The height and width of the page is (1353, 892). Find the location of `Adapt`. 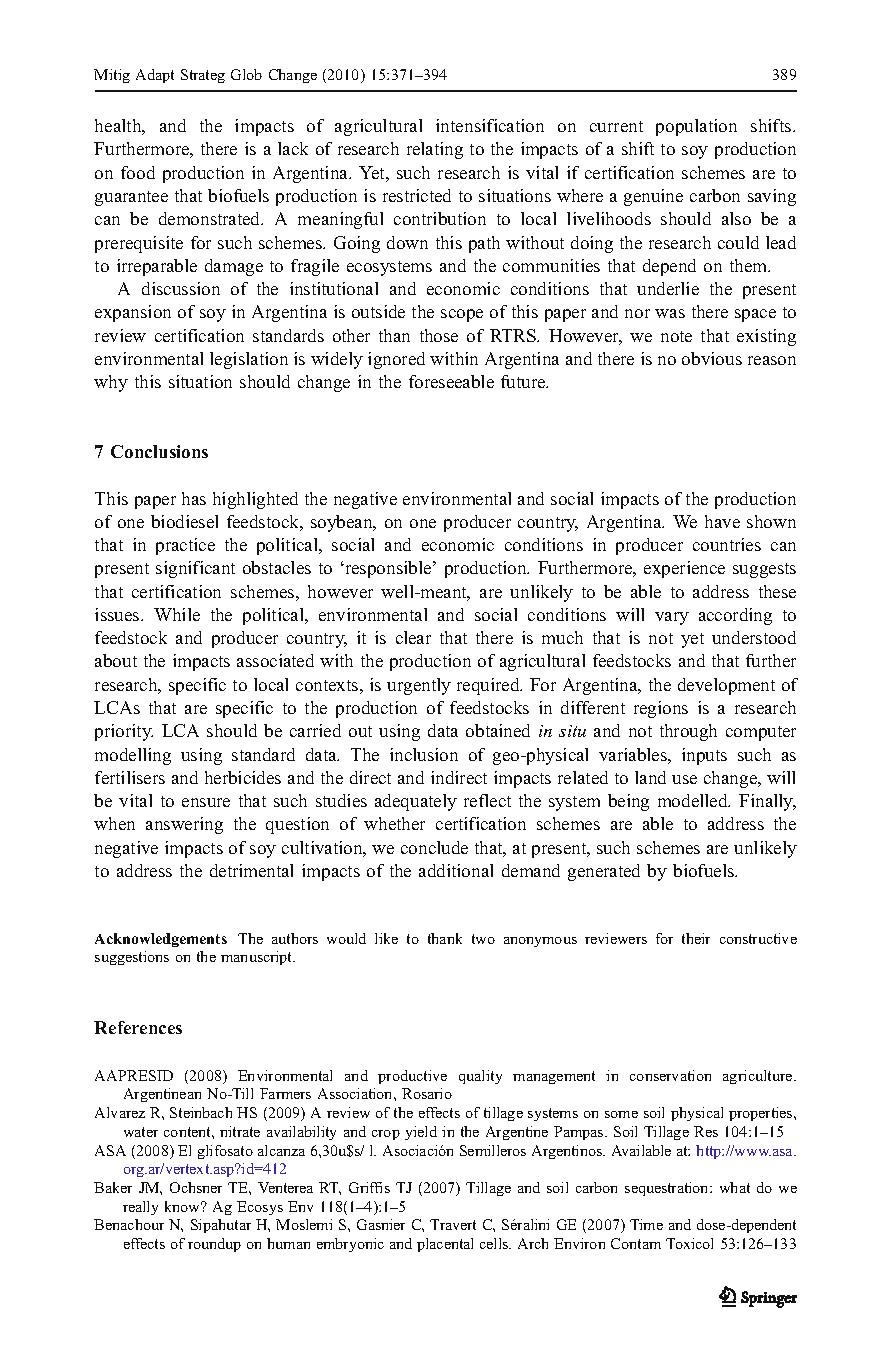

Adapt is located at coordinates (155, 76).
